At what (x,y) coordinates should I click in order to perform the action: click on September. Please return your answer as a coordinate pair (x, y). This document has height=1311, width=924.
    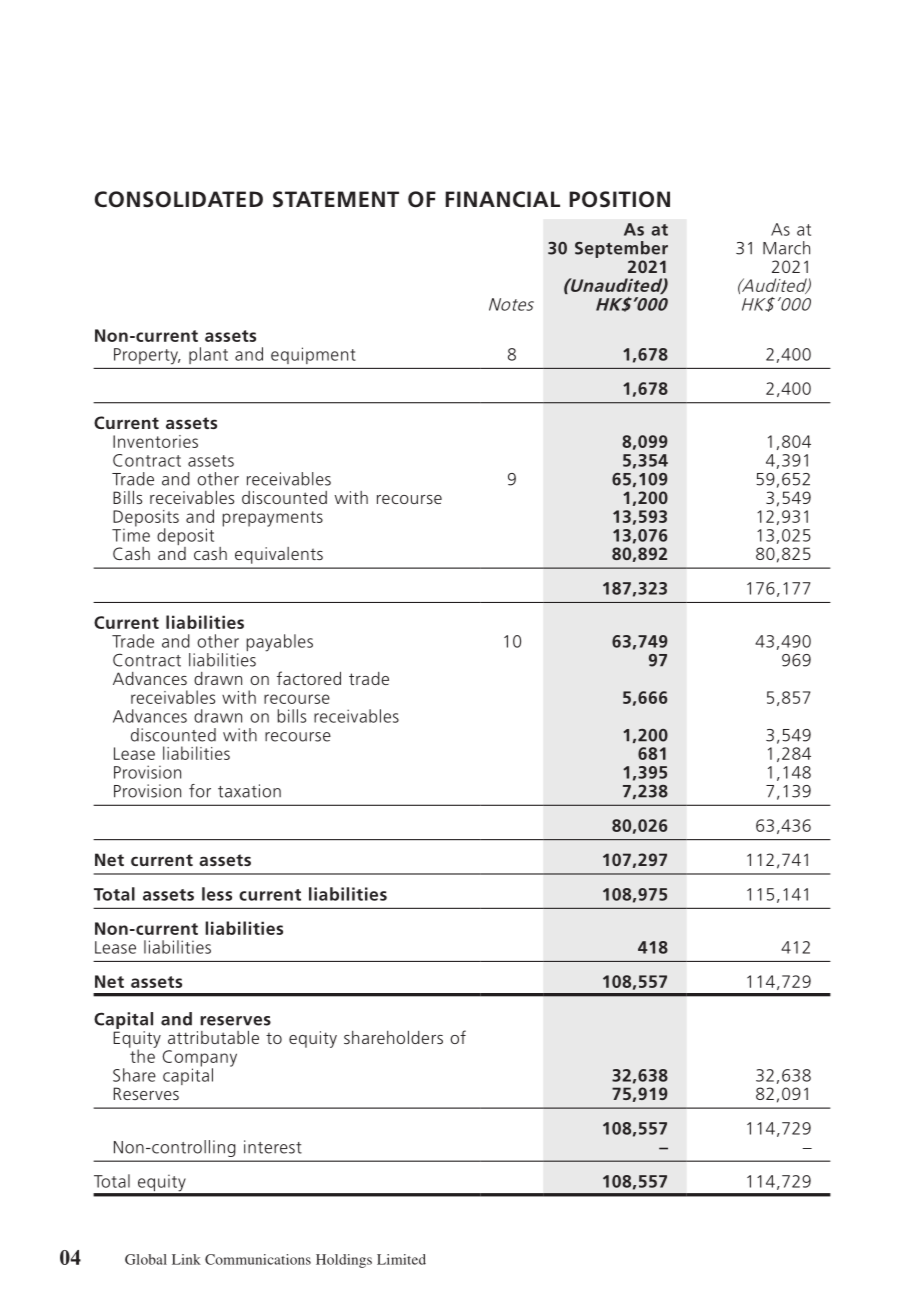
    Looking at the image, I should click on (621, 249).
